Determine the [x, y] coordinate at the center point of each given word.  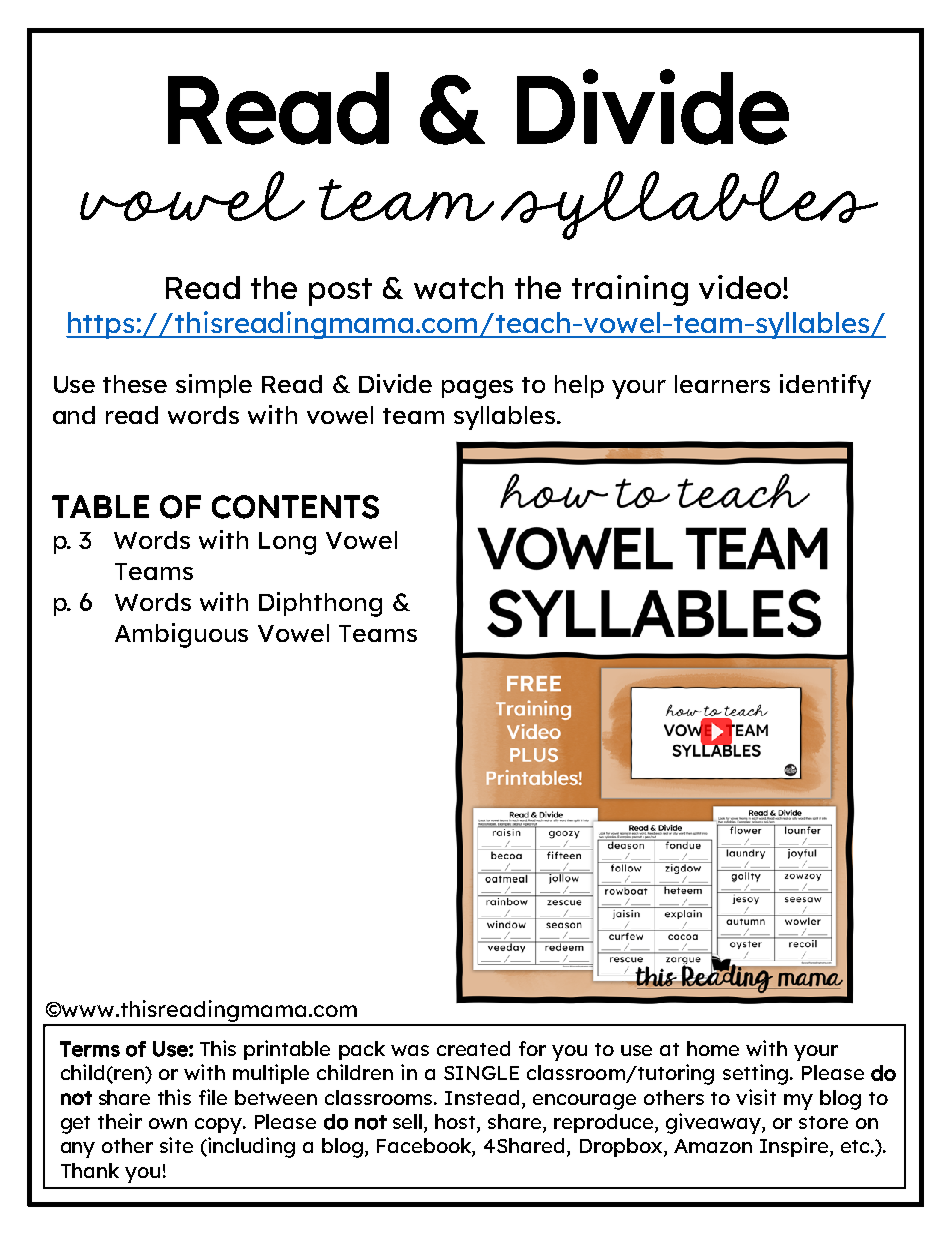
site [176, 1145]
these [135, 384]
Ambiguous [181, 635]
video [741, 287]
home [713, 1048]
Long [287, 543]
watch [458, 287]
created [473, 1048]
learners [722, 384]
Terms [90, 1049]
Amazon [713, 1146]
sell [409, 1123]
